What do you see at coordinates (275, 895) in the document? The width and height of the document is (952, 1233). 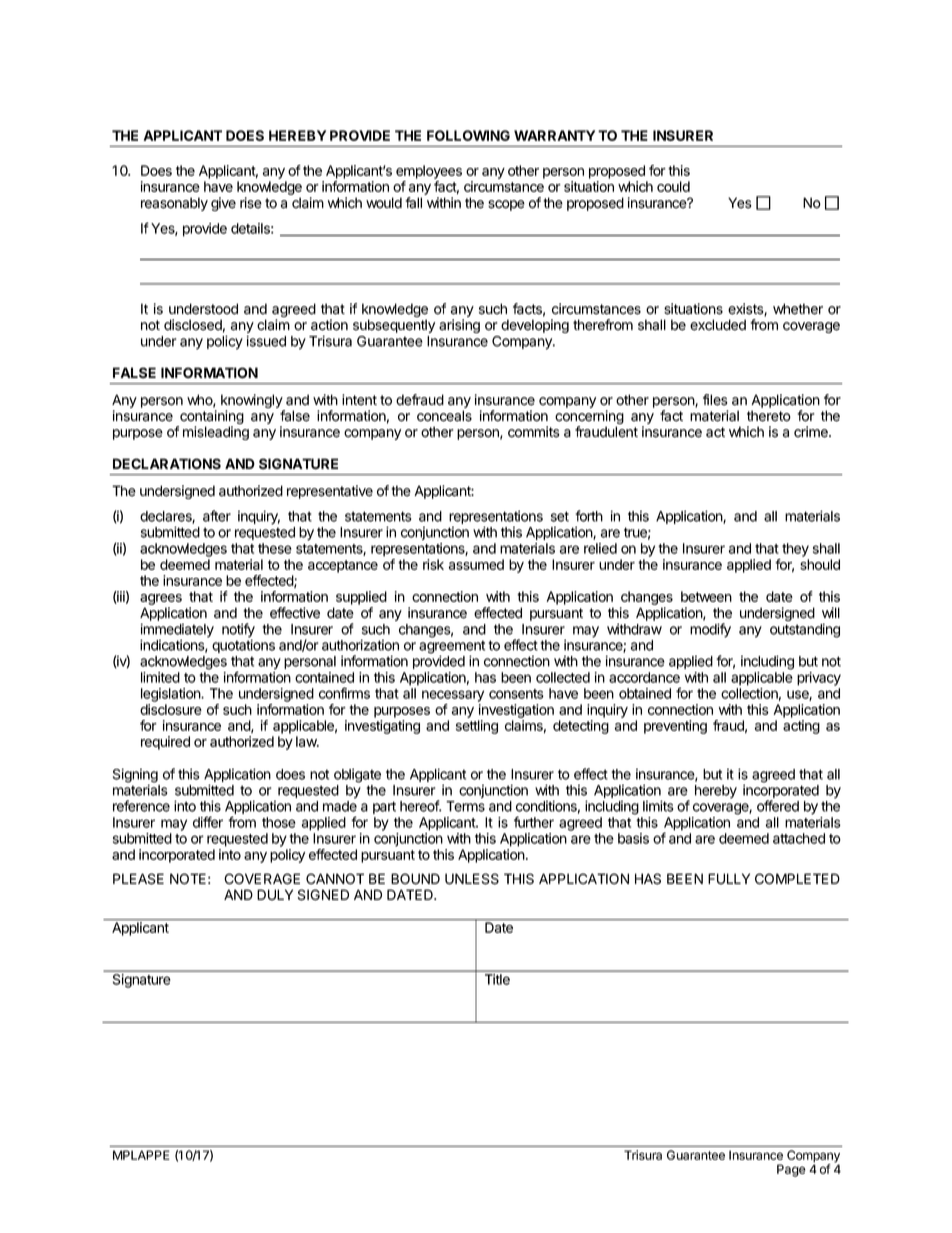 I see `DULY` at bounding box center [275, 895].
